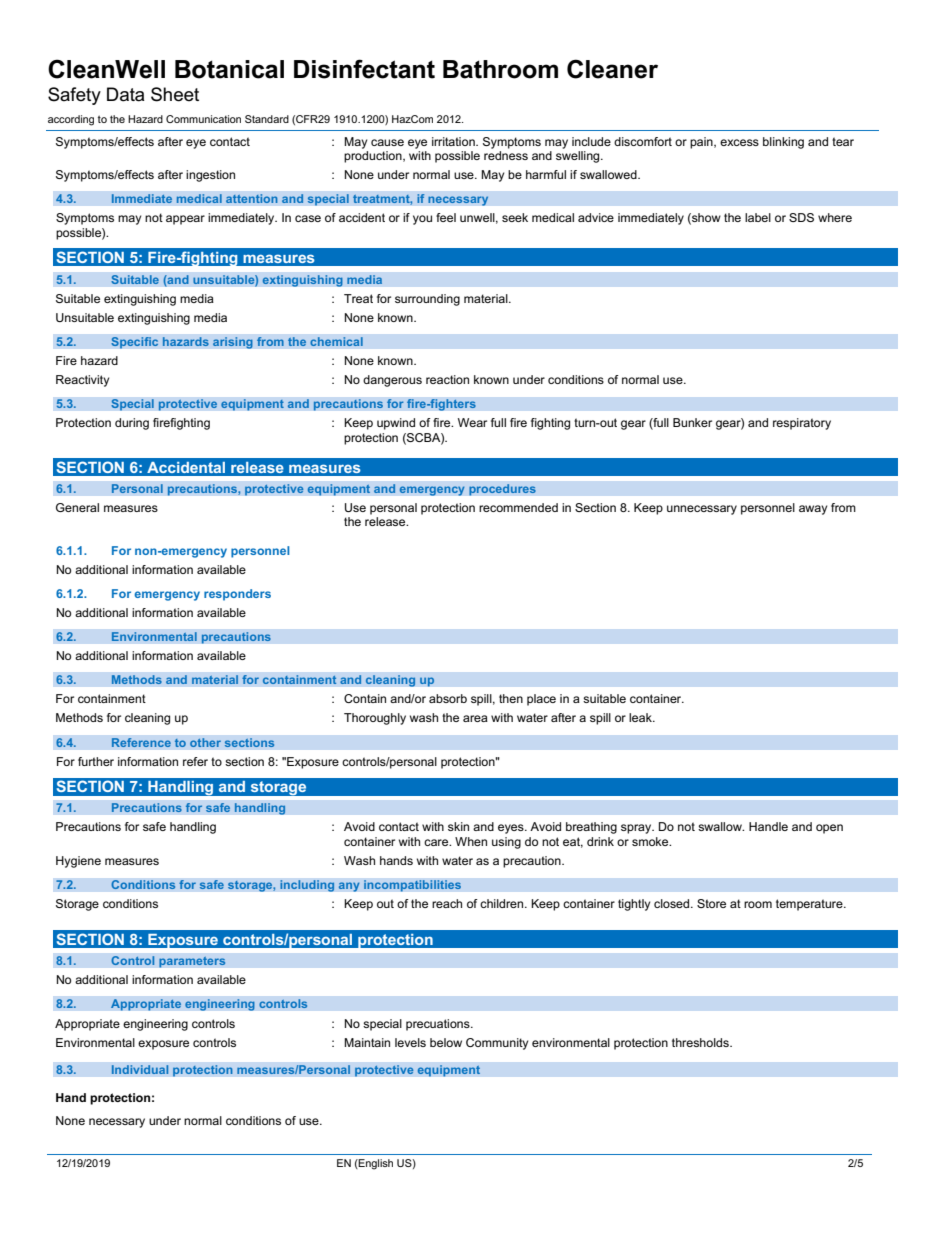  What do you see at coordinates (711, 903) in the document?
I see `Store` at bounding box center [711, 903].
